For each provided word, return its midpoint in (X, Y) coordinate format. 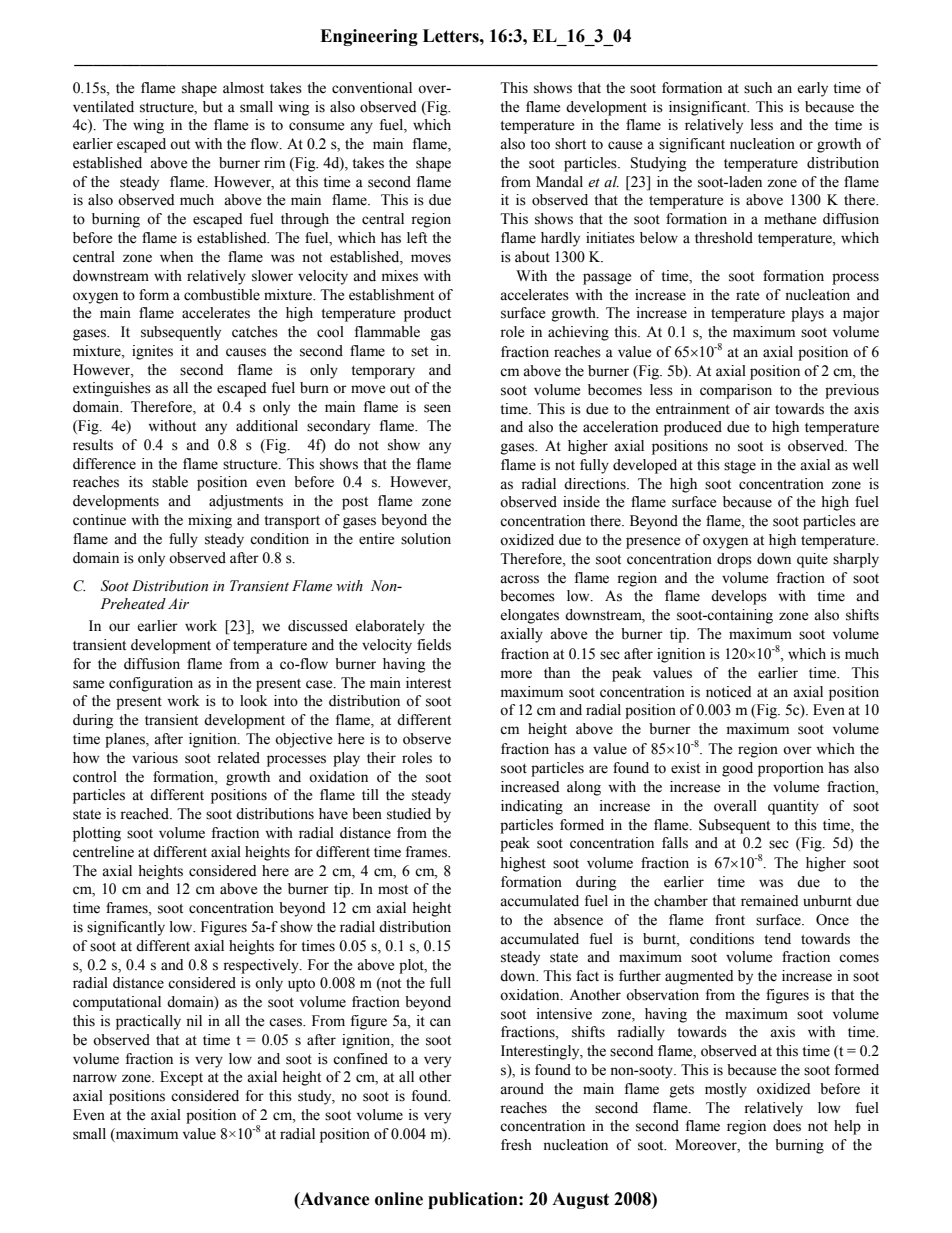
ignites (152, 352)
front (730, 920)
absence (578, 920)
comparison (736, 391)
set (419, 352)
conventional (372, 88)
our (119, 627)
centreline (103, 852)
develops (739, 597)
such (758, 88)
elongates (529, 616)
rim (274, 162)
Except (181, 1078)
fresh (516, 1145)
